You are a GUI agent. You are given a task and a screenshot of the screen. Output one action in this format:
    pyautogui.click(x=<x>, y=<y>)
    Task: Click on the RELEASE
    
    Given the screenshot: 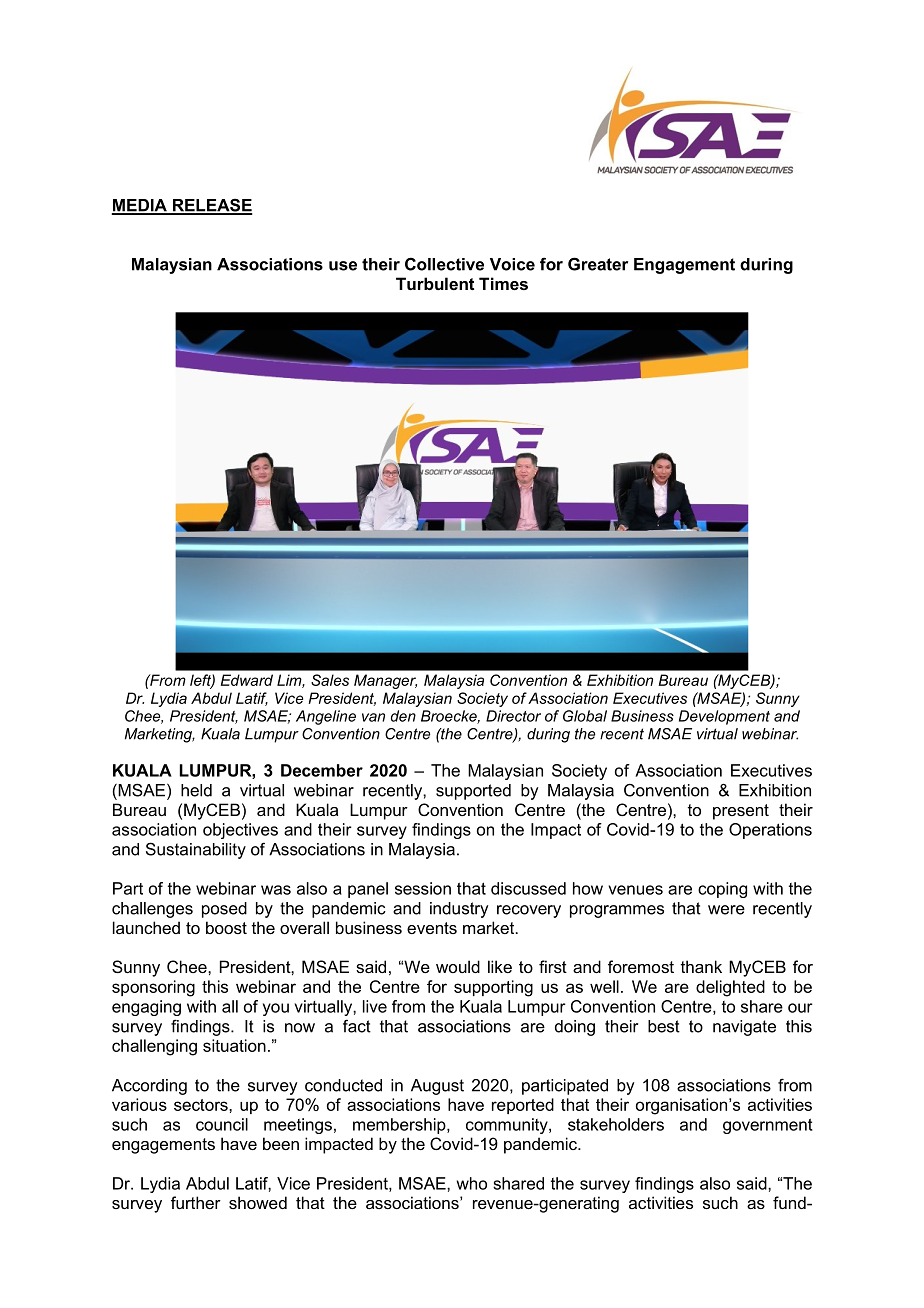 What is the action you would take?
    pyautogui.click(x=211, y=206)
